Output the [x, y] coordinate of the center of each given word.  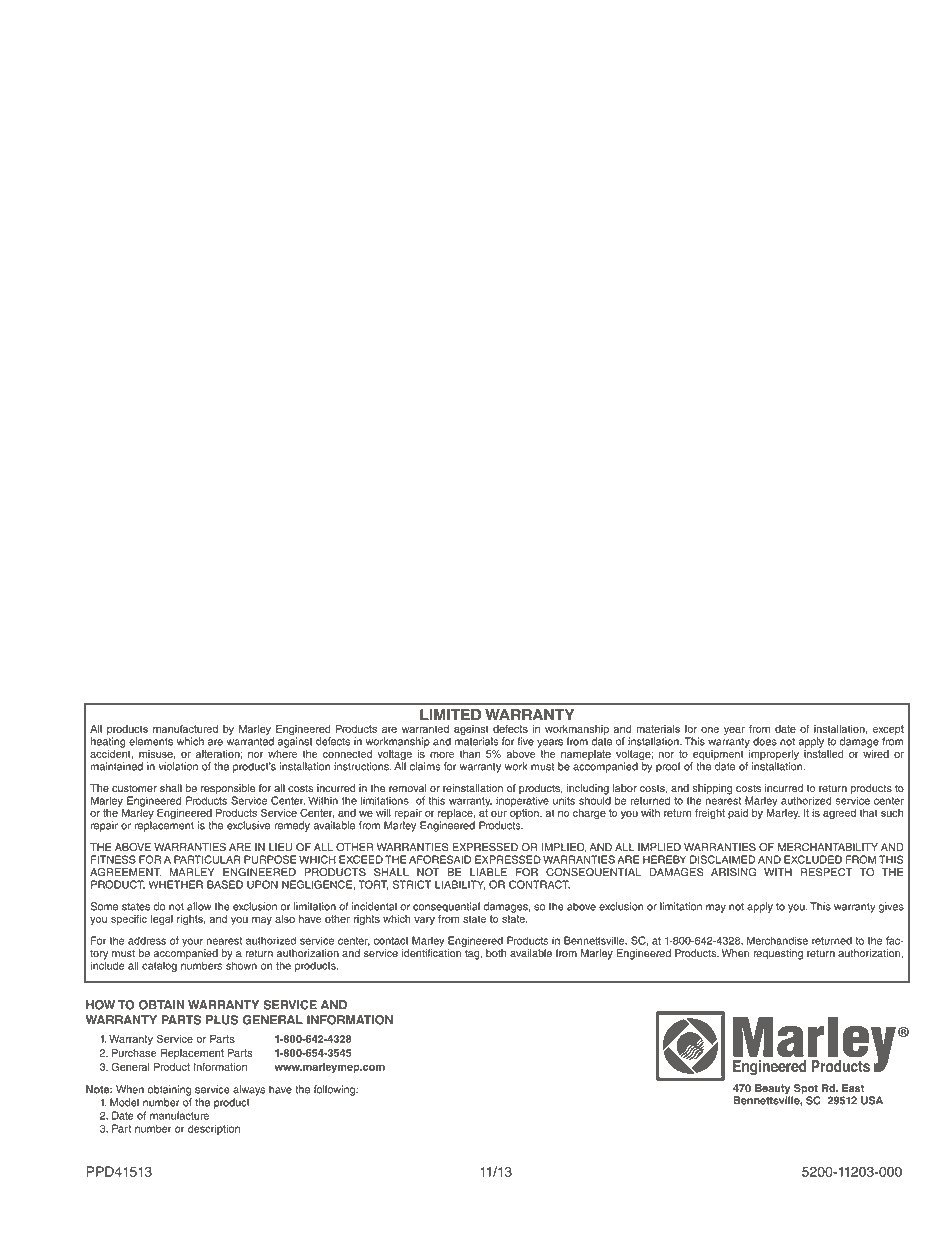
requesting [778, 954]
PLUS [222, 1020]
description [214, 1129]
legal [162, 920]
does [765, 741]
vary [424, 920]
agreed [839, 814]
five [525, 741]
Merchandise [777, 940]
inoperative [522, 801]
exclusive [248, 825]
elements [151, 741]
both [496, 953]
